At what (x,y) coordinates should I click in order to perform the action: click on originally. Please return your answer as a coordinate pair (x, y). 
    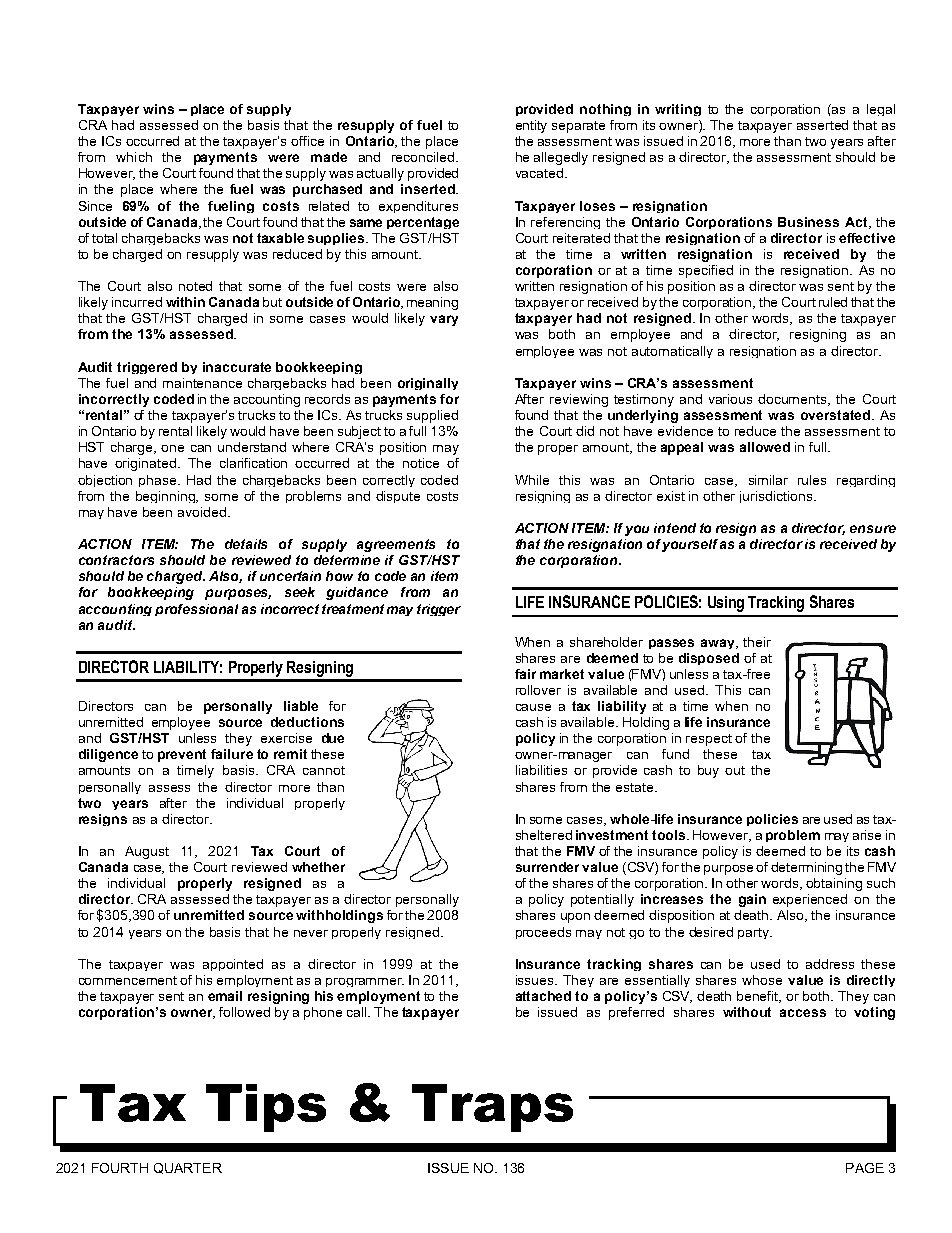
    Looking at the image, I should click on (428, 384).
